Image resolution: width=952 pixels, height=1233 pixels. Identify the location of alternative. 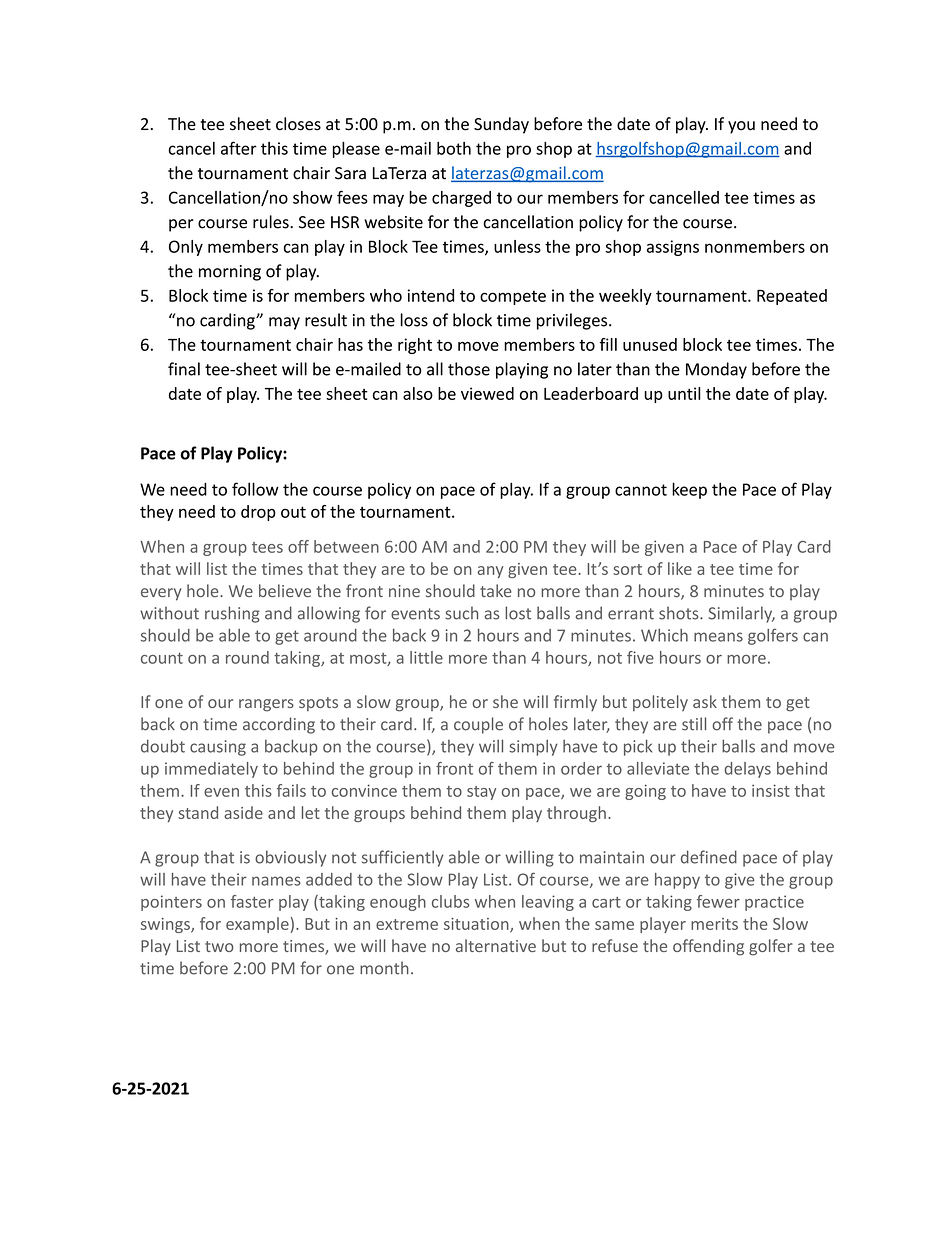
(496, 945).
